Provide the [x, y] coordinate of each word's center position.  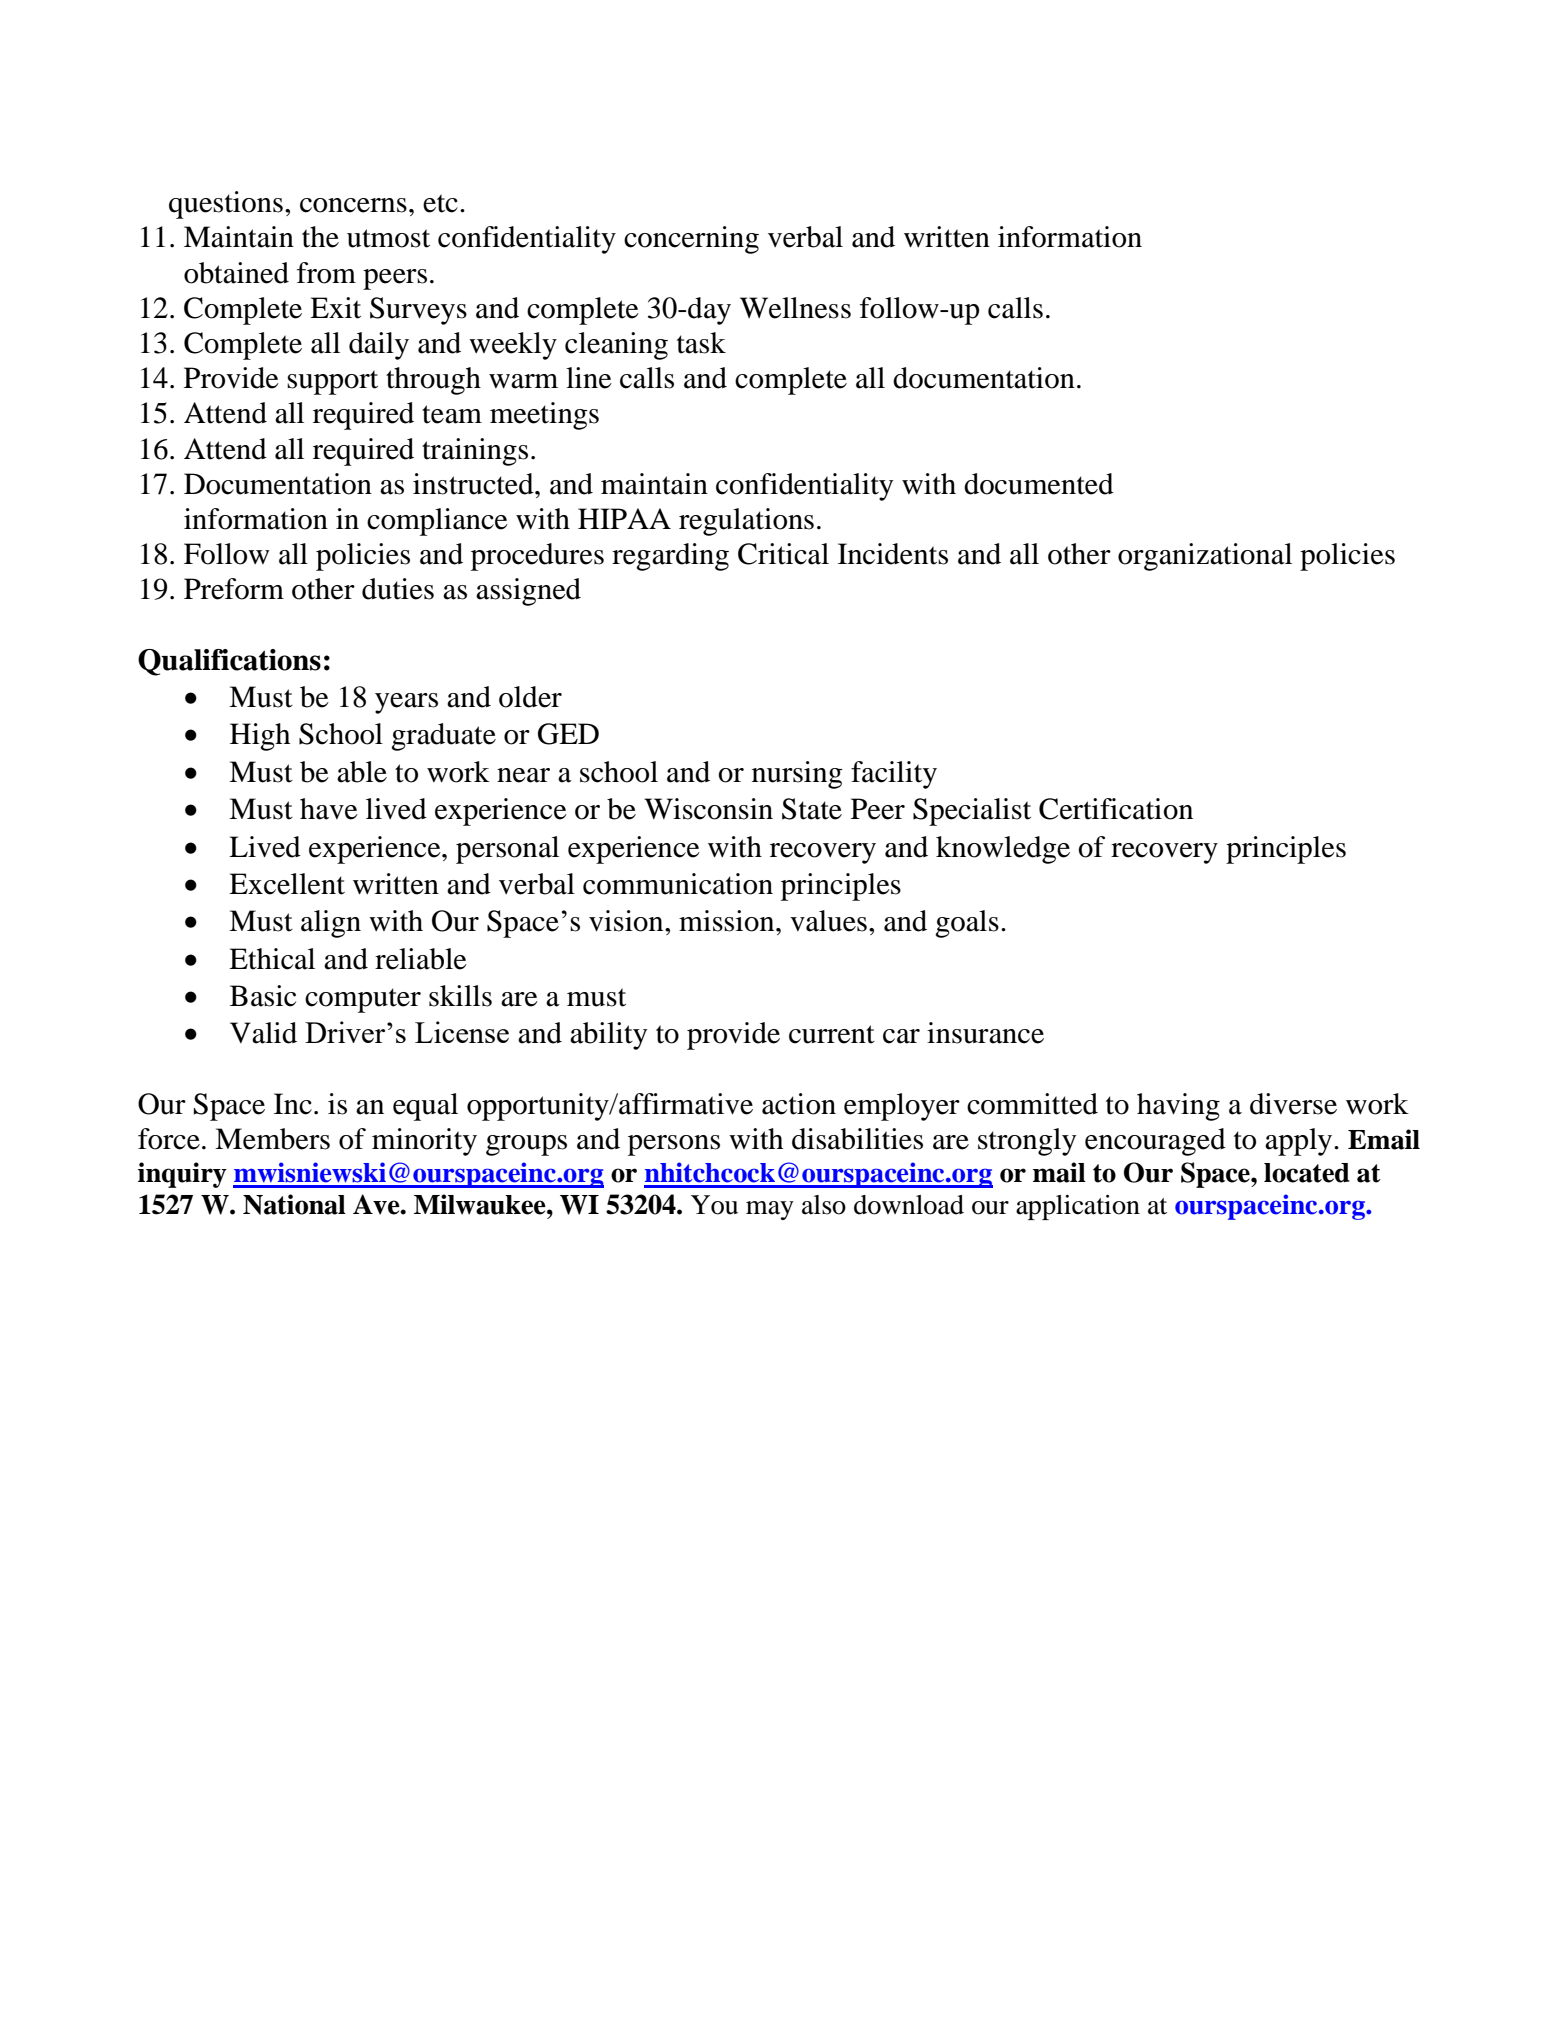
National [294, 1204]
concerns [353, 205]
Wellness [795, 308]
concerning [691, 240]
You [714, 1205]
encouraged [1155, 1142]
